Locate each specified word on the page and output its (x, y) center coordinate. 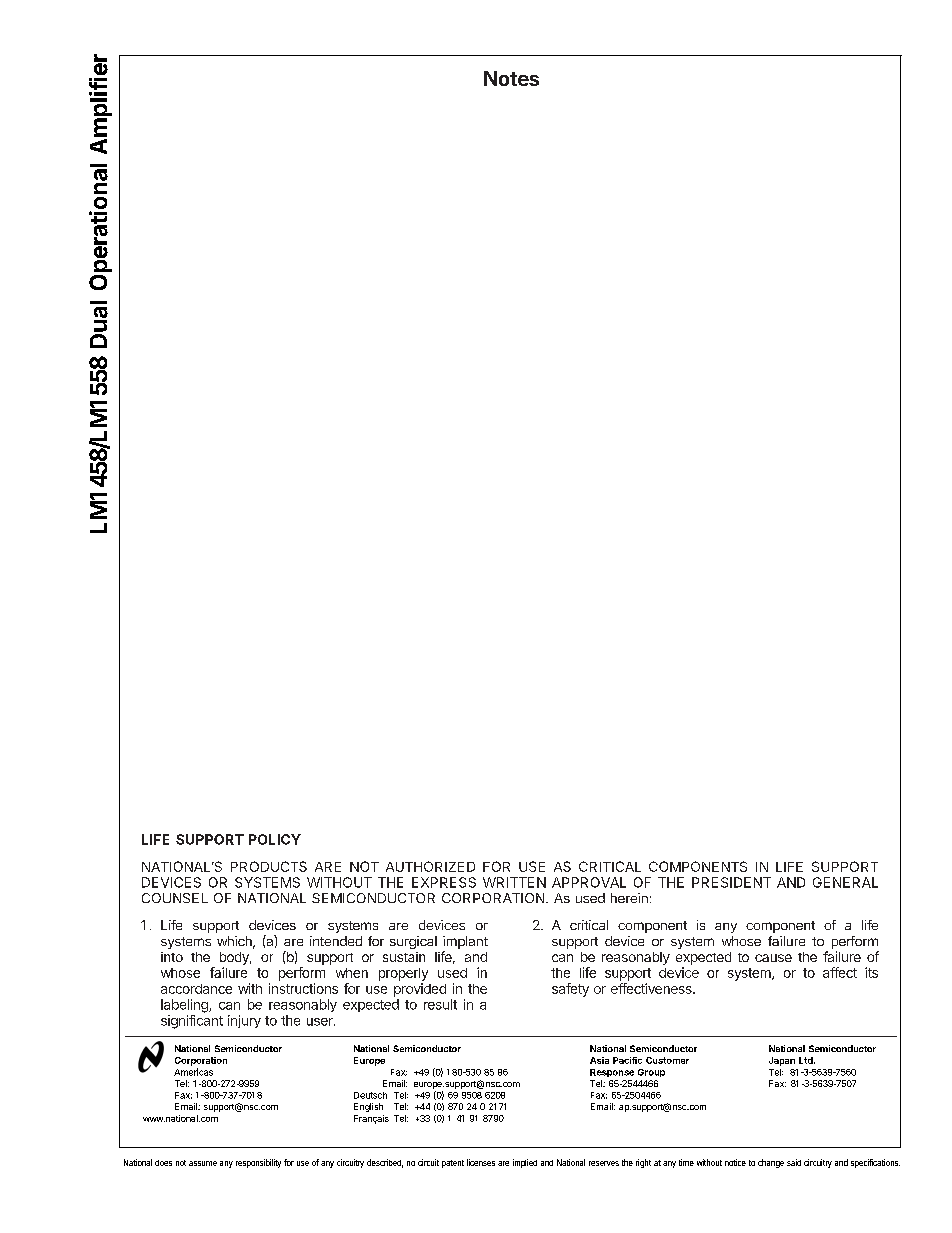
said (794, 1162)
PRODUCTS (269, 866)
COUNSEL (175, 898)
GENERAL (845, 882)
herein (629, 898)
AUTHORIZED (430, 866)
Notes (511, 78)
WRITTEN (514, 882)
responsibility (258, 1163)
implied (525, 1163)
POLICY (275, 839)
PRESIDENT (731, 882)
